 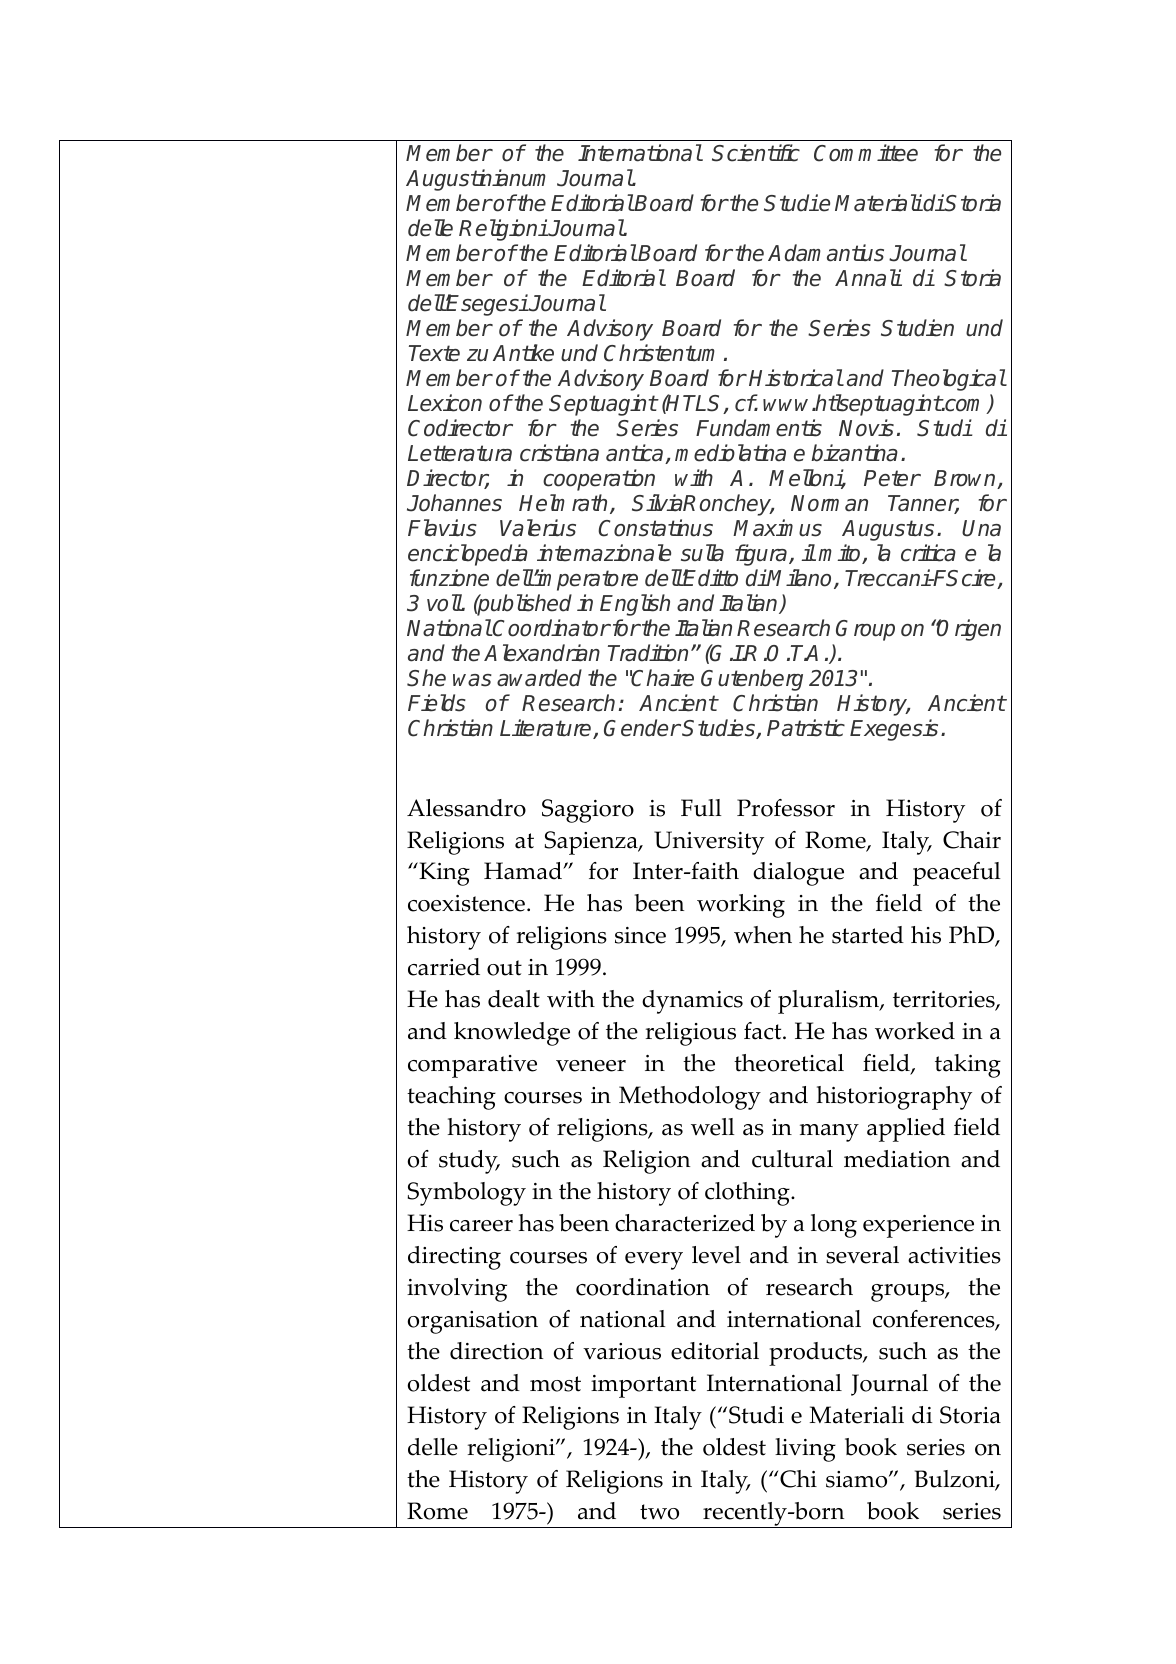 I want to click on Lexicon, so click(x=445, y=403).
